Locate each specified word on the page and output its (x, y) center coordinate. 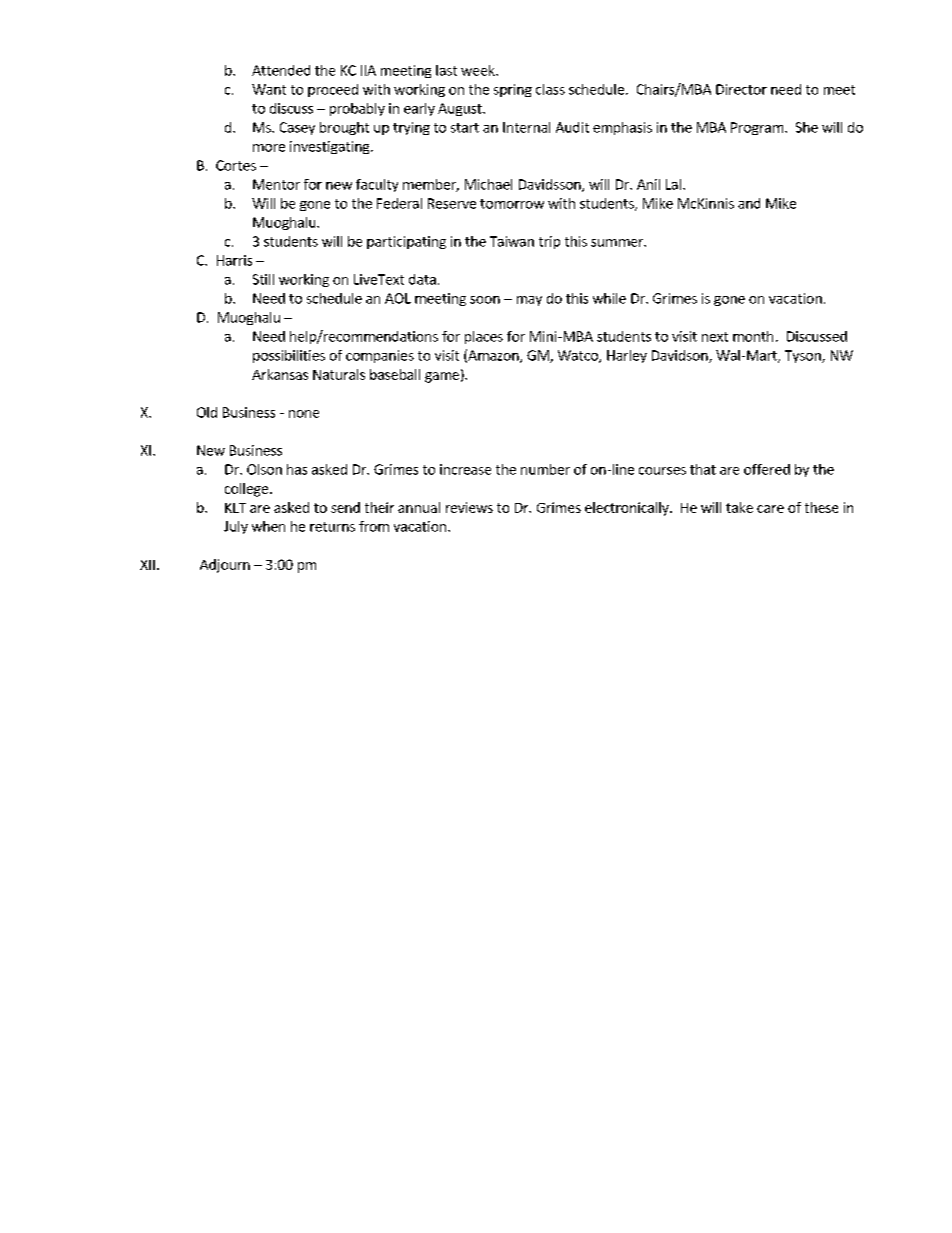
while (609, 298)
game (442, 377)
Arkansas (280, 374)
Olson (264, 469)
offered (767, 469)
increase (465, 469)
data (422, 279)
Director (741, 89)
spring (513, 90)
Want (269, 89)
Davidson (681, 356)
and (749, 203)
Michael (488, 184)
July (236, 527)
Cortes (236, 165)
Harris (234, 260)
